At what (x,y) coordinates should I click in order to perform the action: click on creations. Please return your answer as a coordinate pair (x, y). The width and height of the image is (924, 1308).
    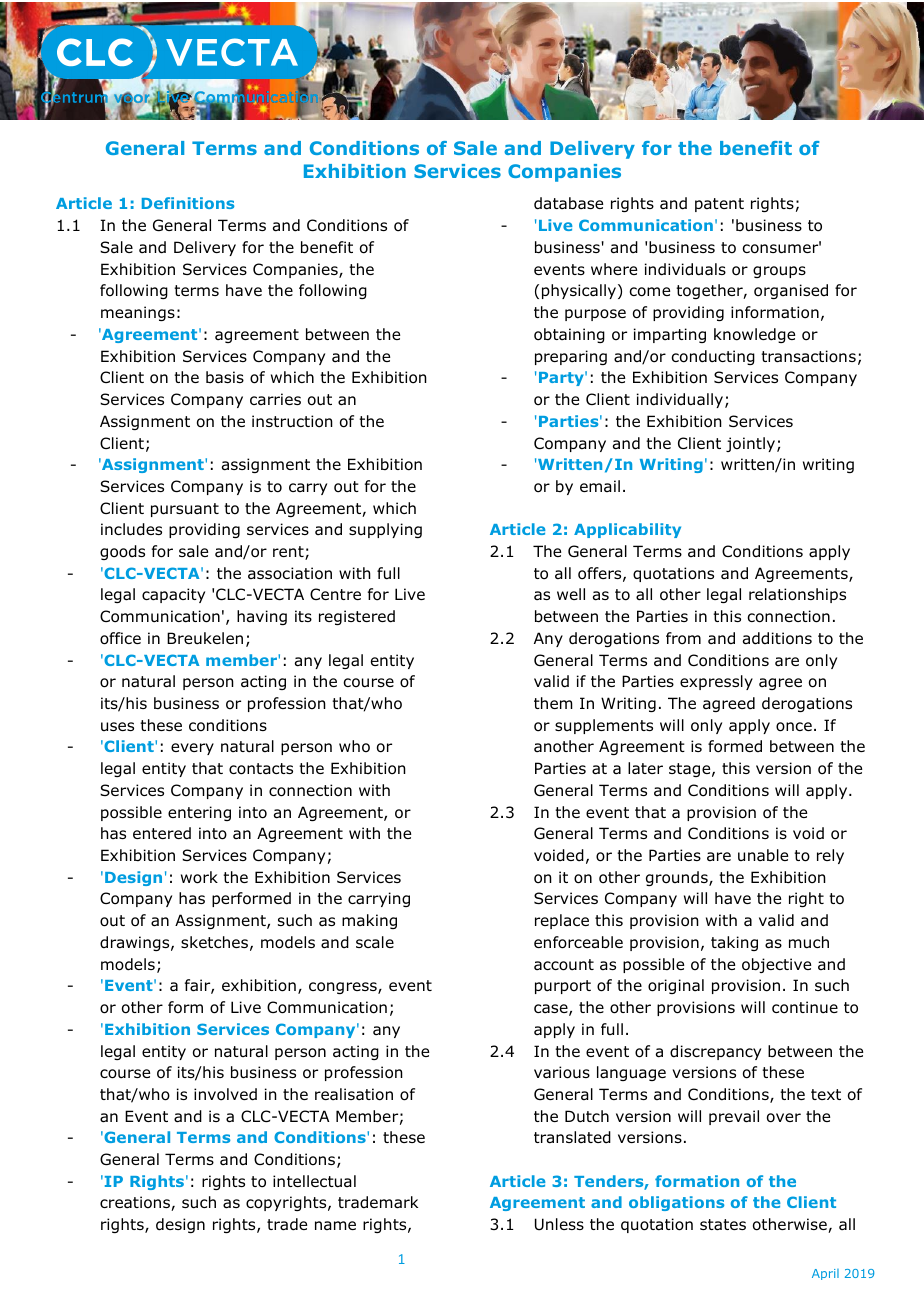
    Looking at the image, I should click on (136, 1203).
